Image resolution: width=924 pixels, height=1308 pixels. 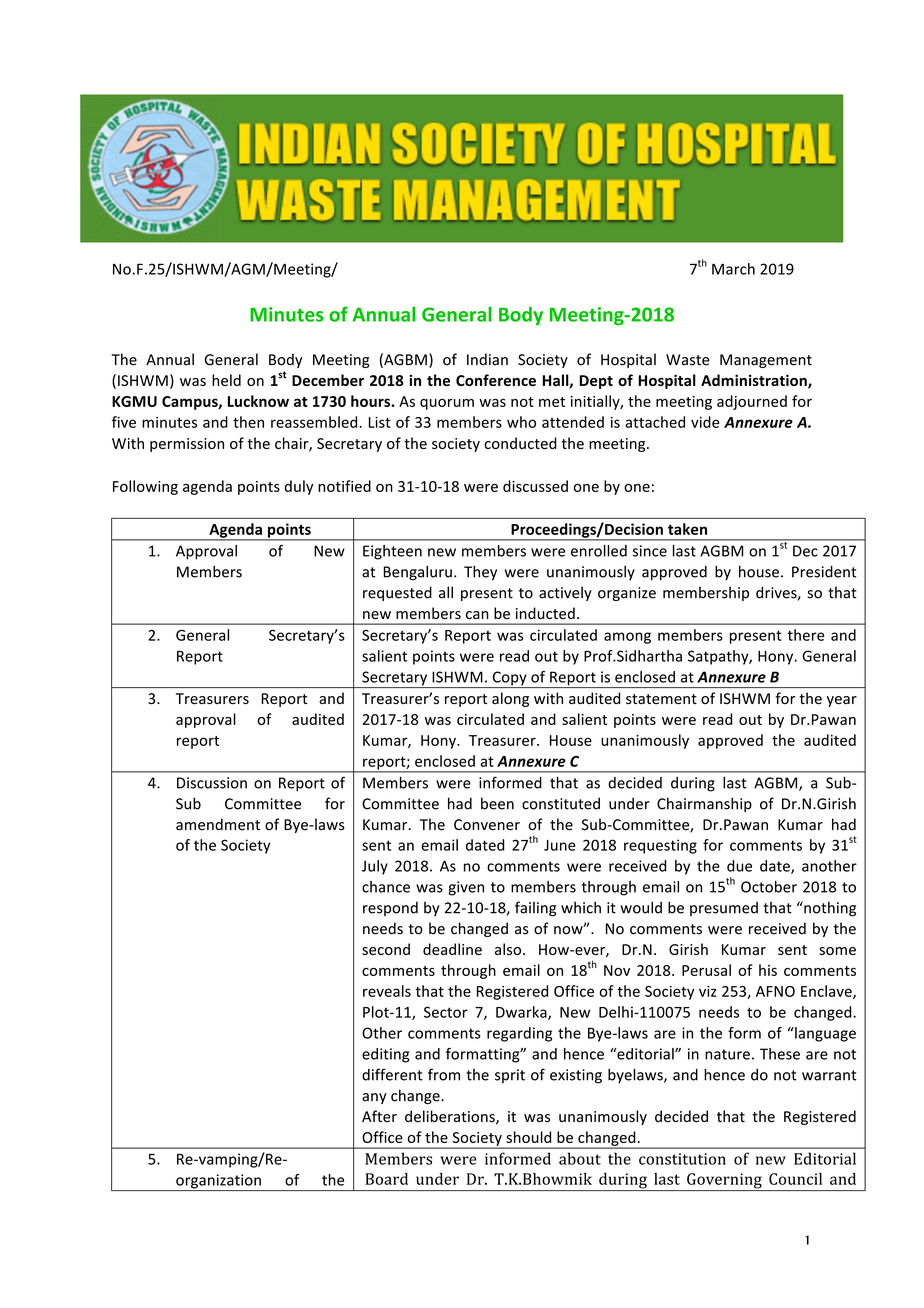 I want to click on discussed, so click(x=535, y=486).
